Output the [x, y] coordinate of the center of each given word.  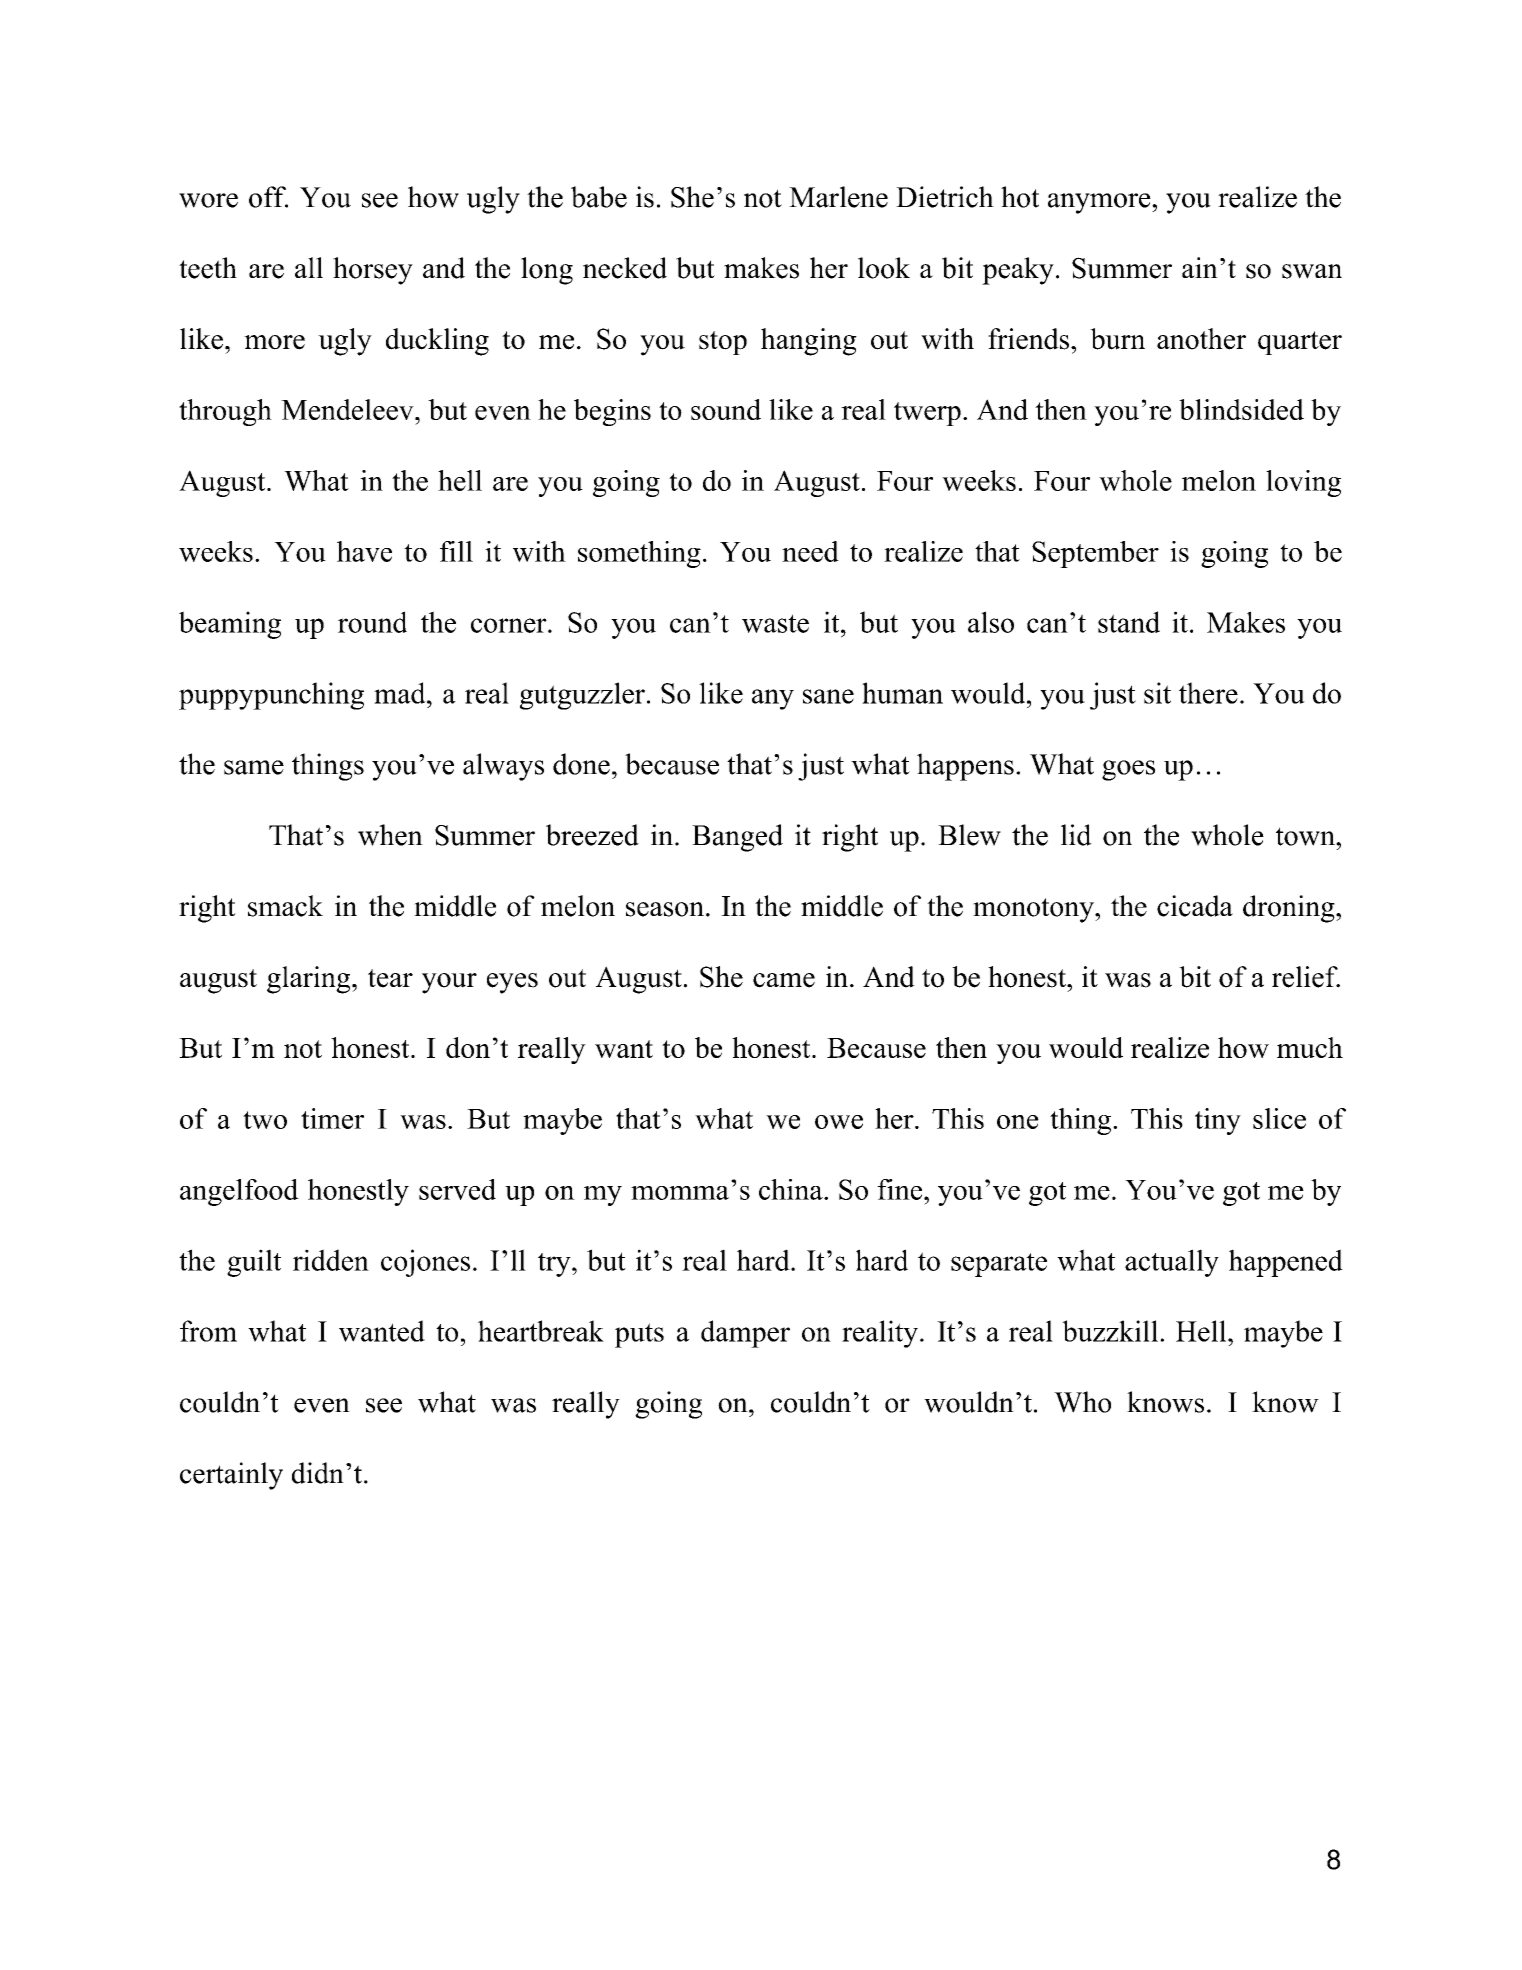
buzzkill [1111, 1331]
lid [1076, 835]
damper [745, 1334]
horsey [373, 271]
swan [1312, 271]
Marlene [838, 197]
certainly [231, 1476]
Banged [737, 838]
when [390, 835]
